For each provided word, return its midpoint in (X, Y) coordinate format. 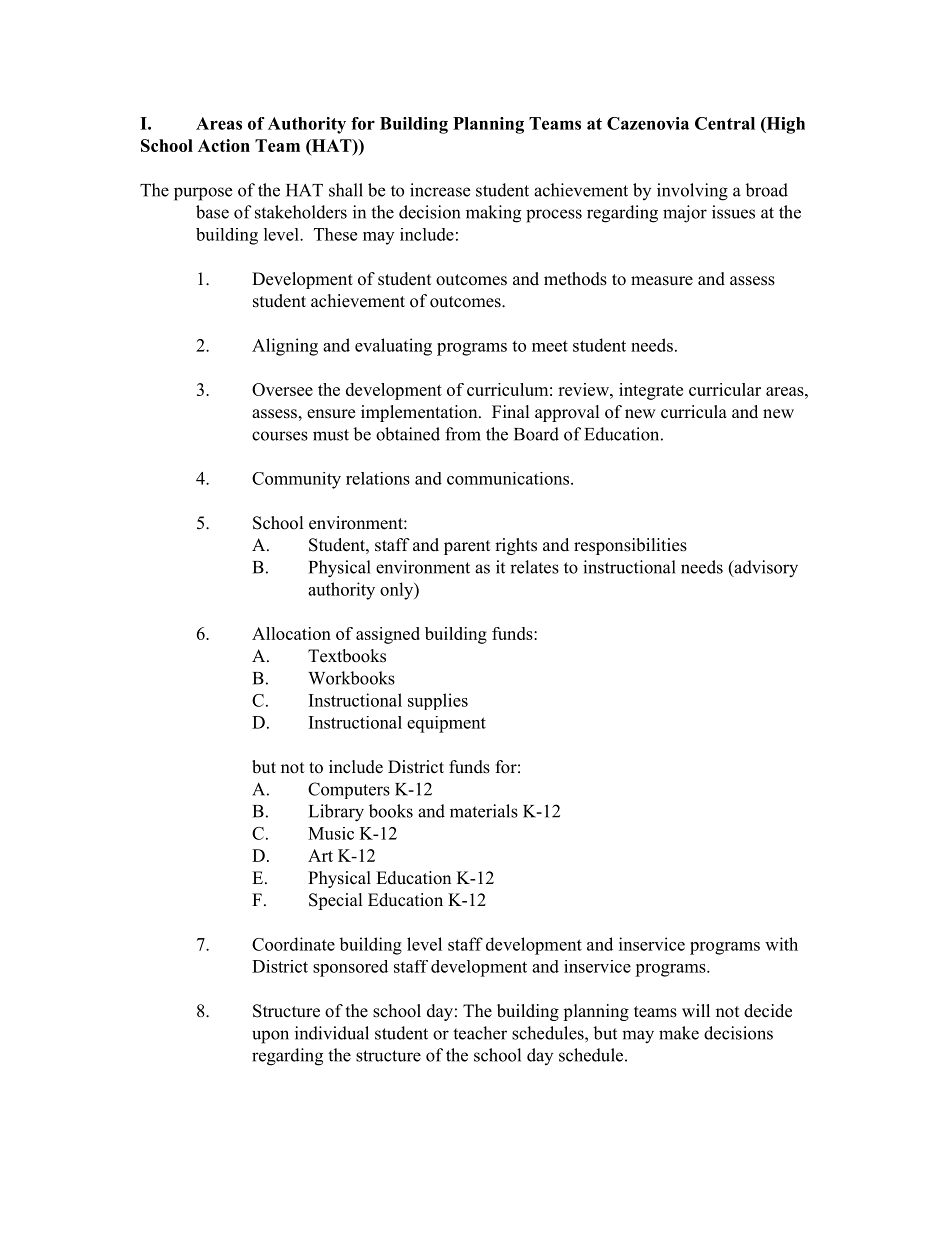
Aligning (285, 347)
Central (725, 123)
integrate (651, 391)
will (696, 1010)
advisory (765, 569)
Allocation (291, 633)
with (781, 944)
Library (336, 813)
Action (224, 145)
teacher (480, 1033)
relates (534, 567)
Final (511, 411)
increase (440, 190)
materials (484, 811)
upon (270, 1037)
